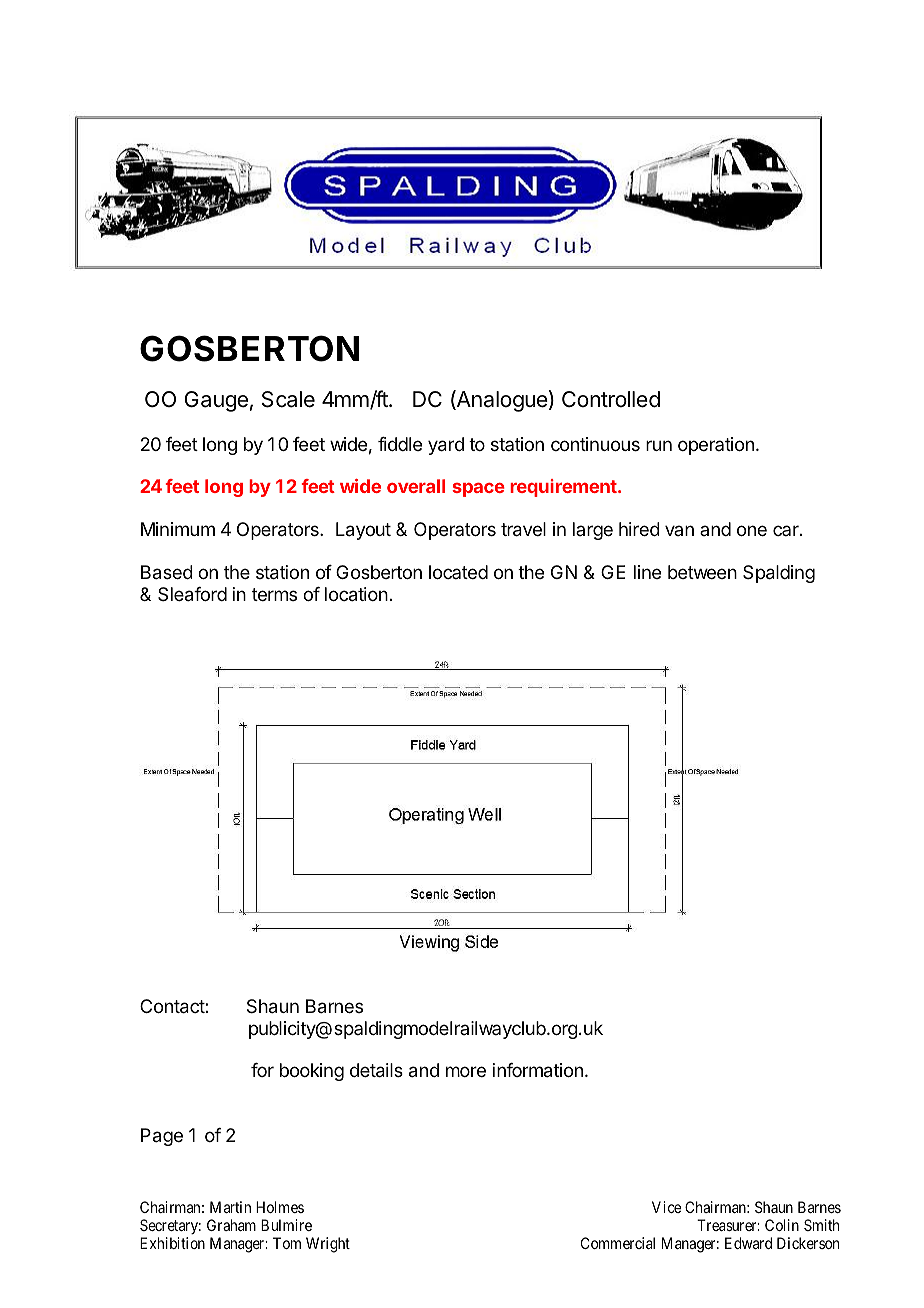  I want to click on between, so click(702, 572).
